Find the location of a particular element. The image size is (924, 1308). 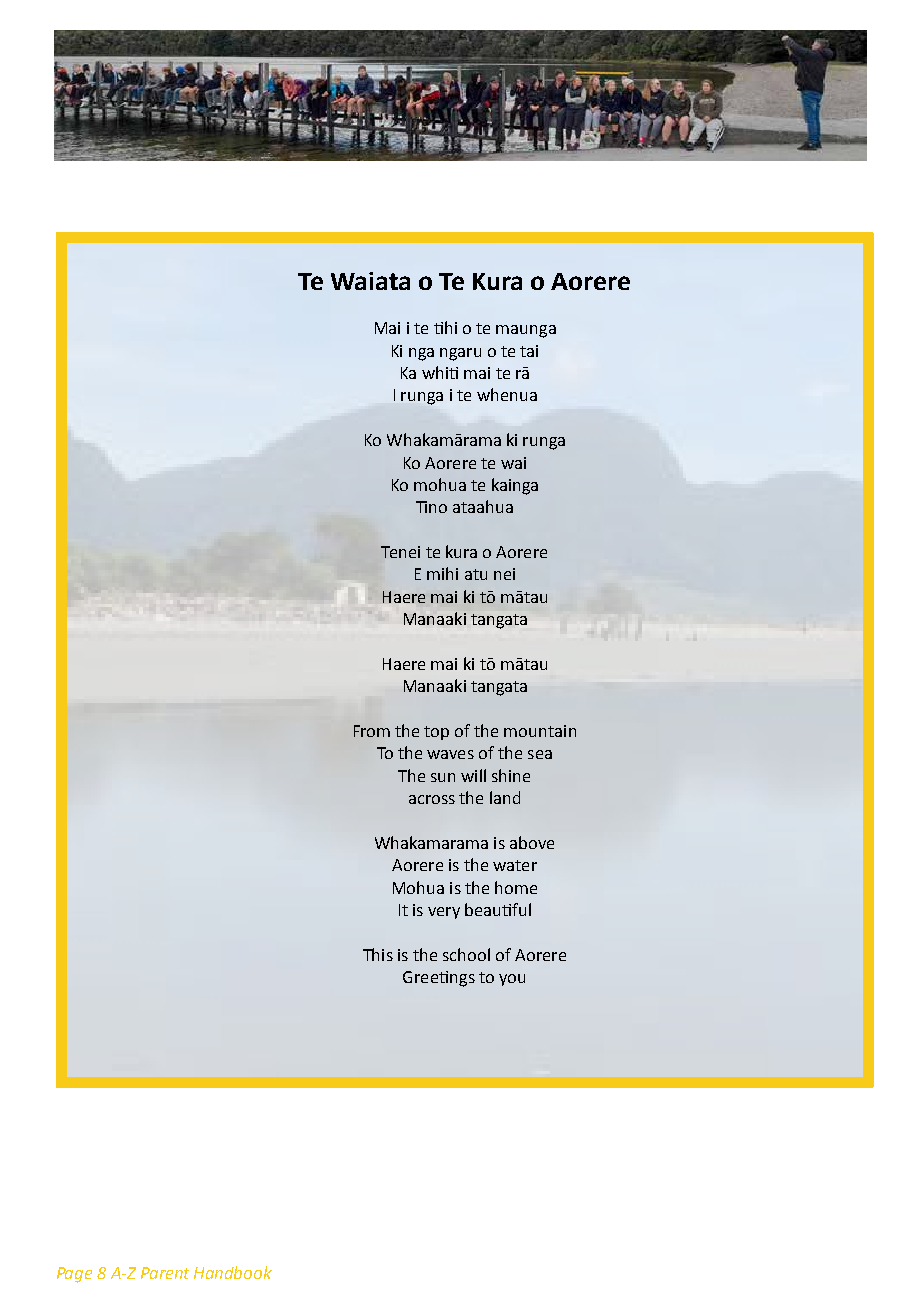

Greetings is located at coordinates (439, 979).
